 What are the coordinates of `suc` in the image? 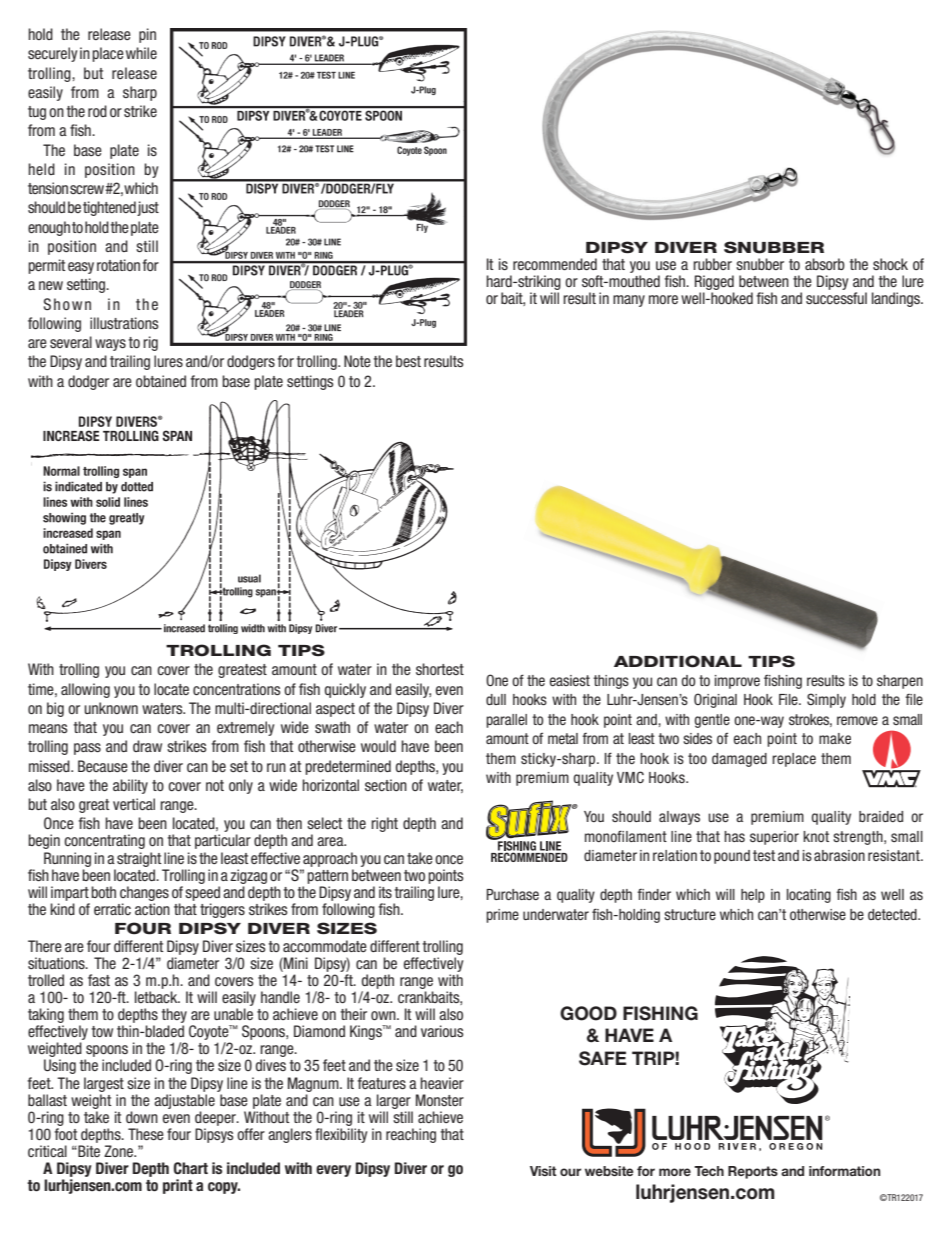 It's located at (816, 299).
